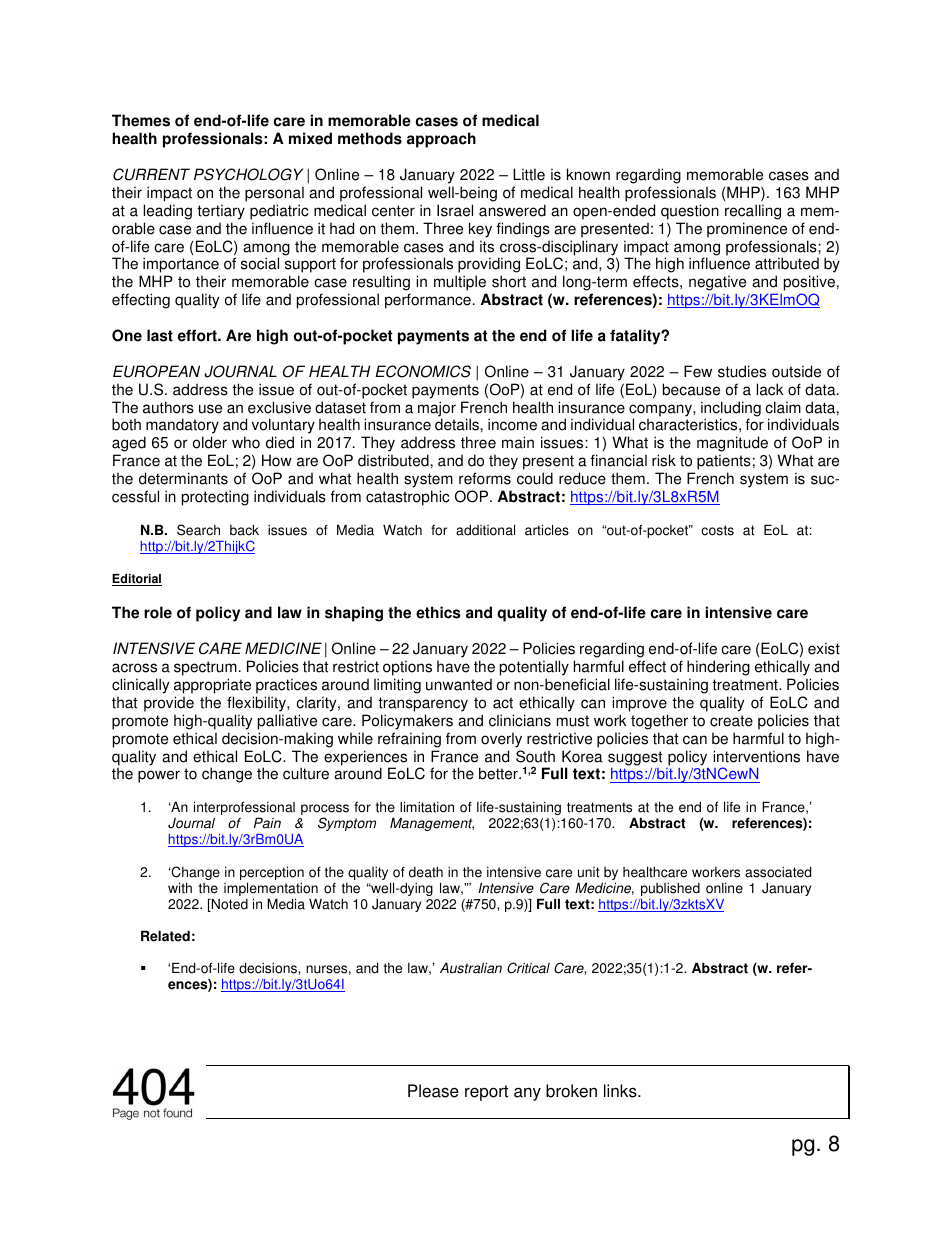 The image size is (952, 1233). What do you see at coordinates (441, 140) in the page?
I see `approach` at bounding box center [441, 140].
